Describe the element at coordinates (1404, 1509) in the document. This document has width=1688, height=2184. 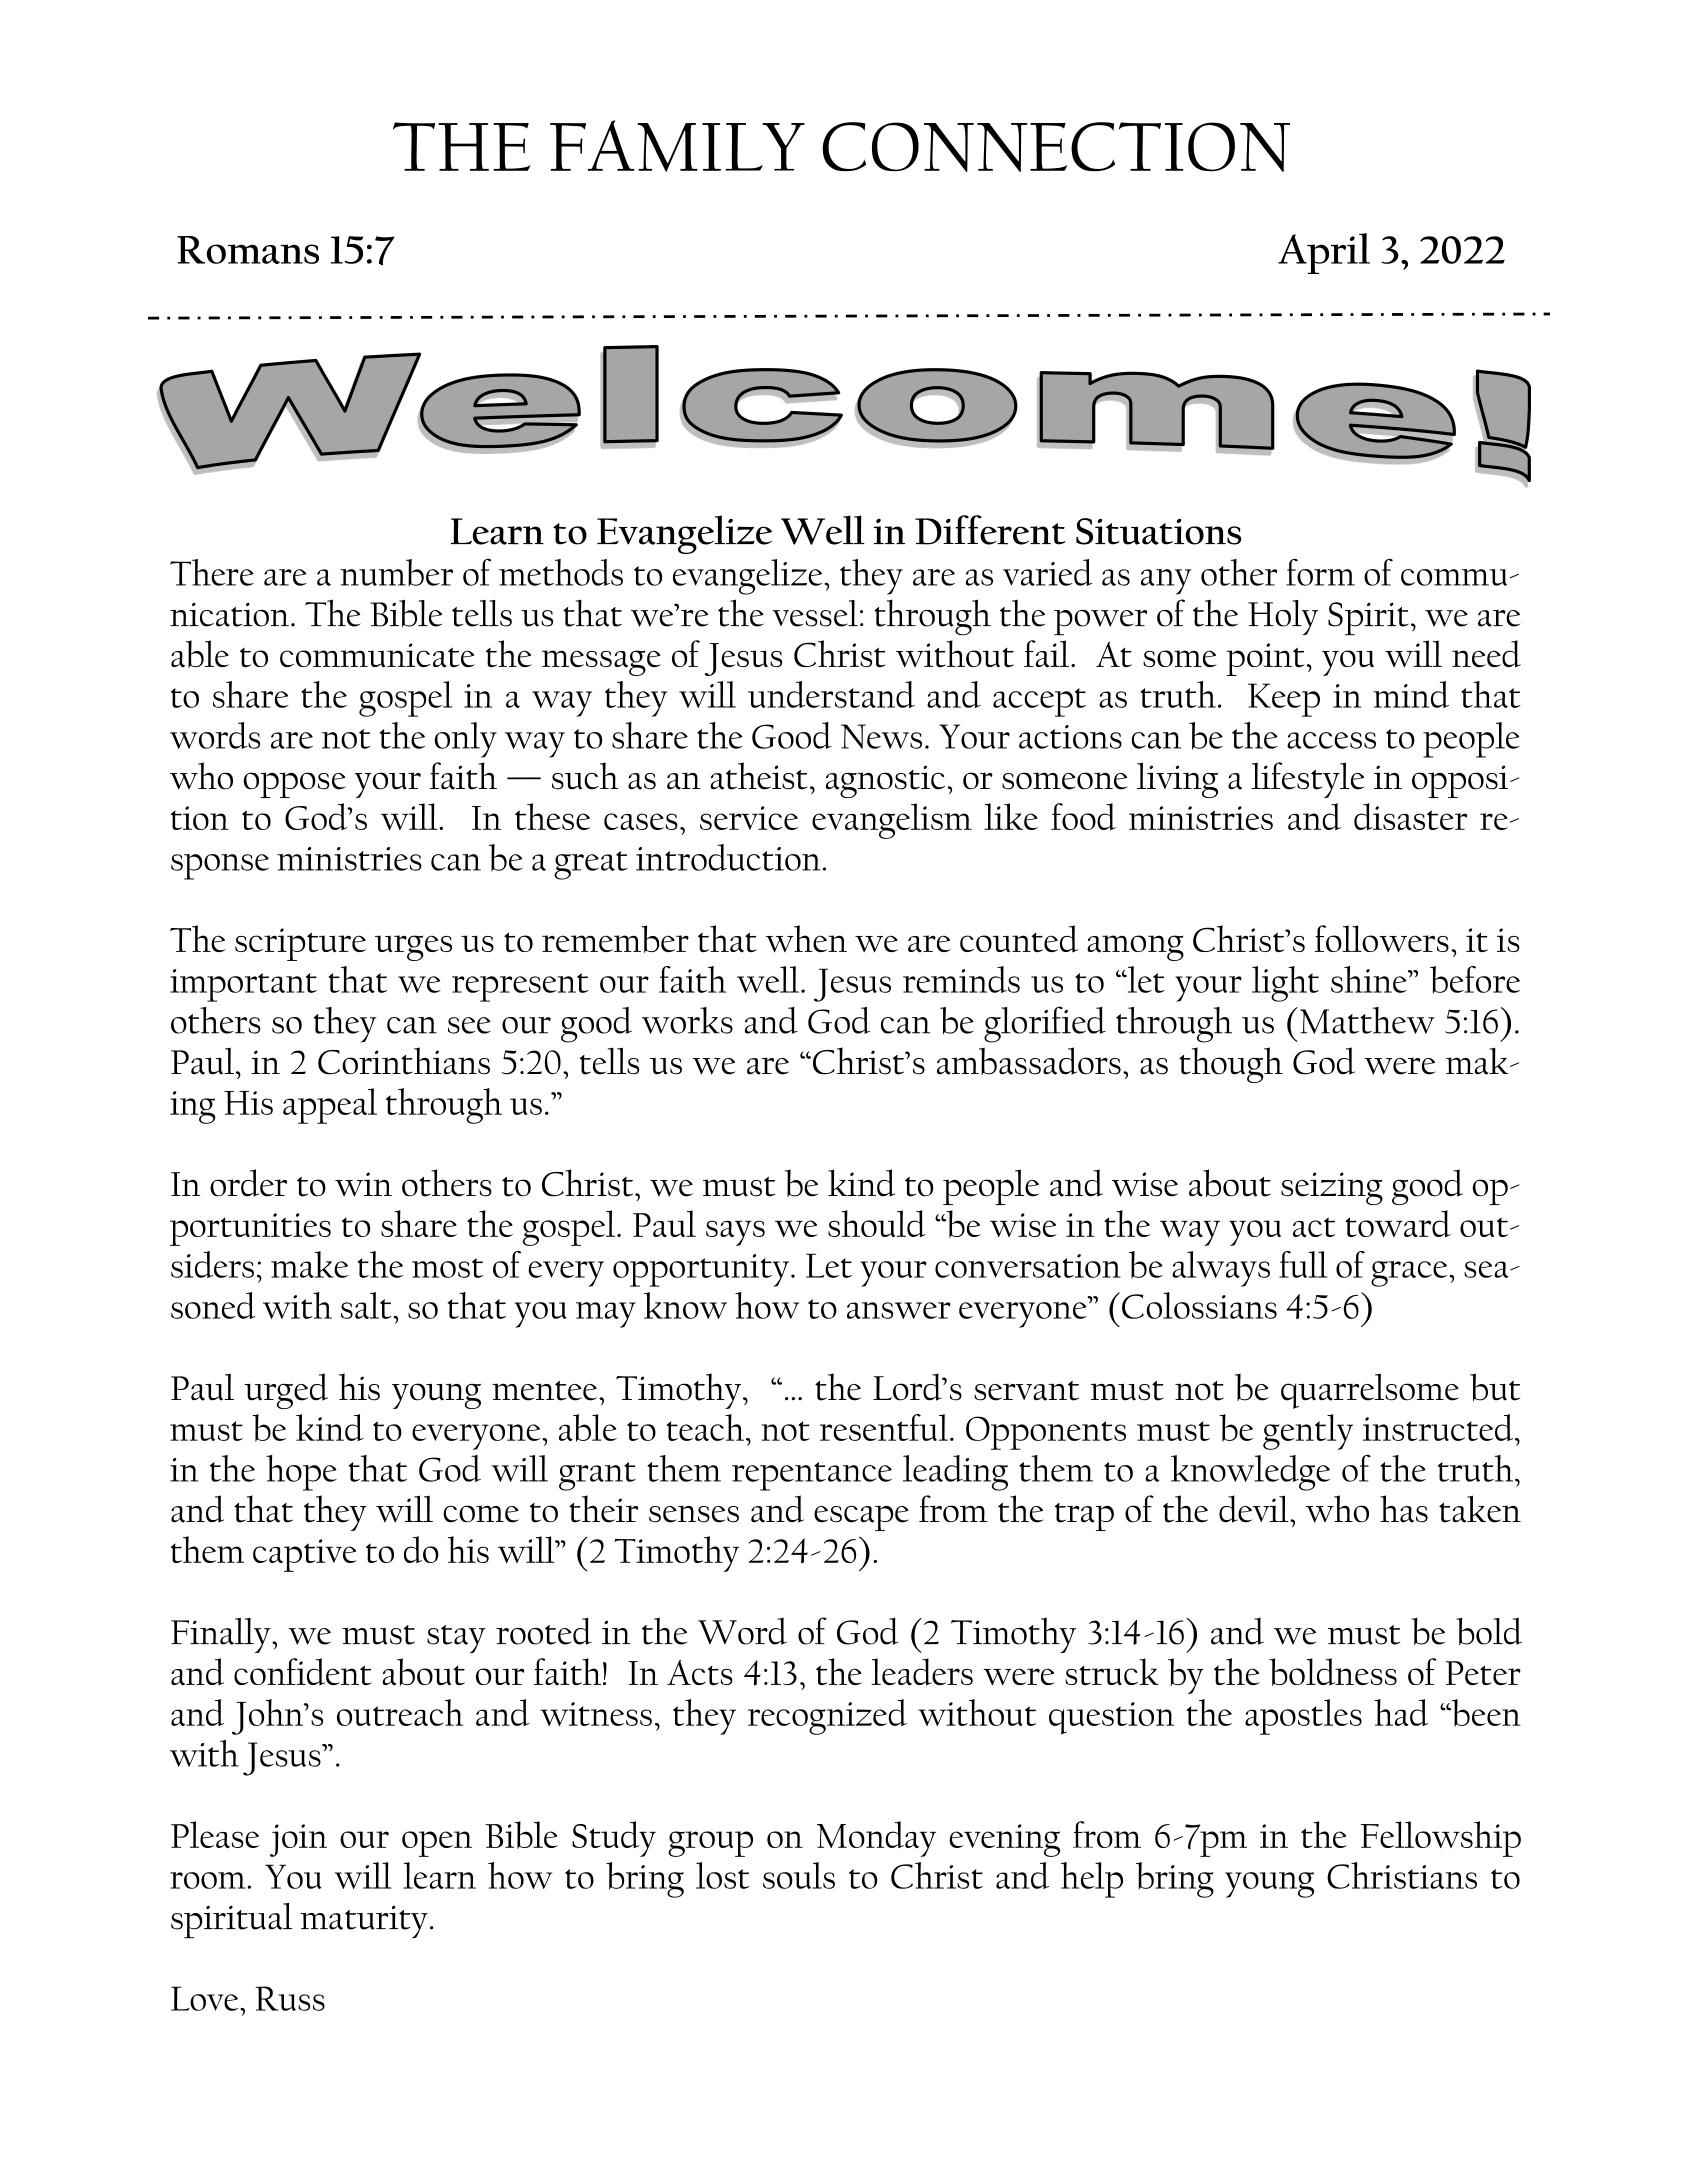
I see `has` at that location.
